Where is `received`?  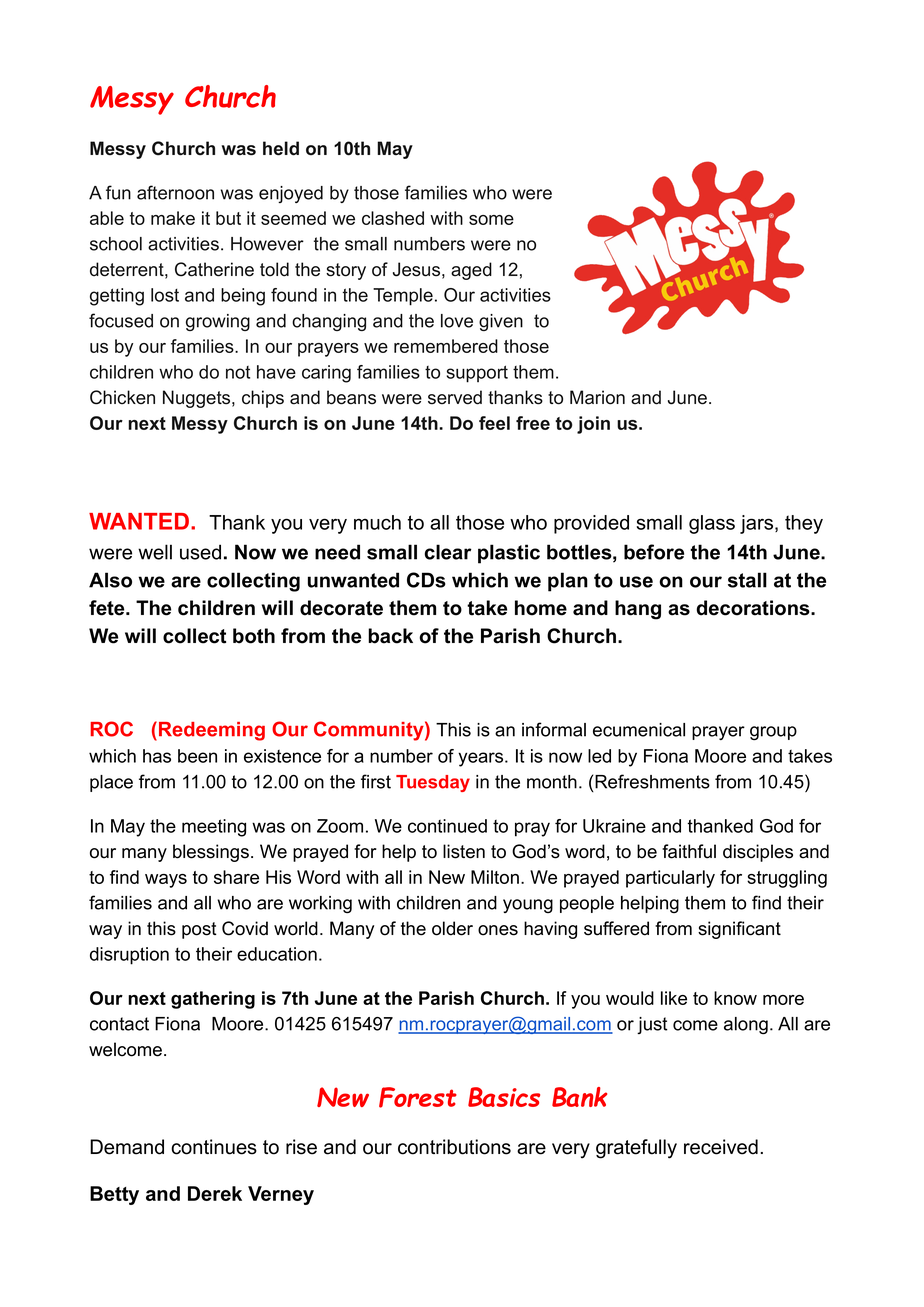 received is located at coordinates (721, 1147).
